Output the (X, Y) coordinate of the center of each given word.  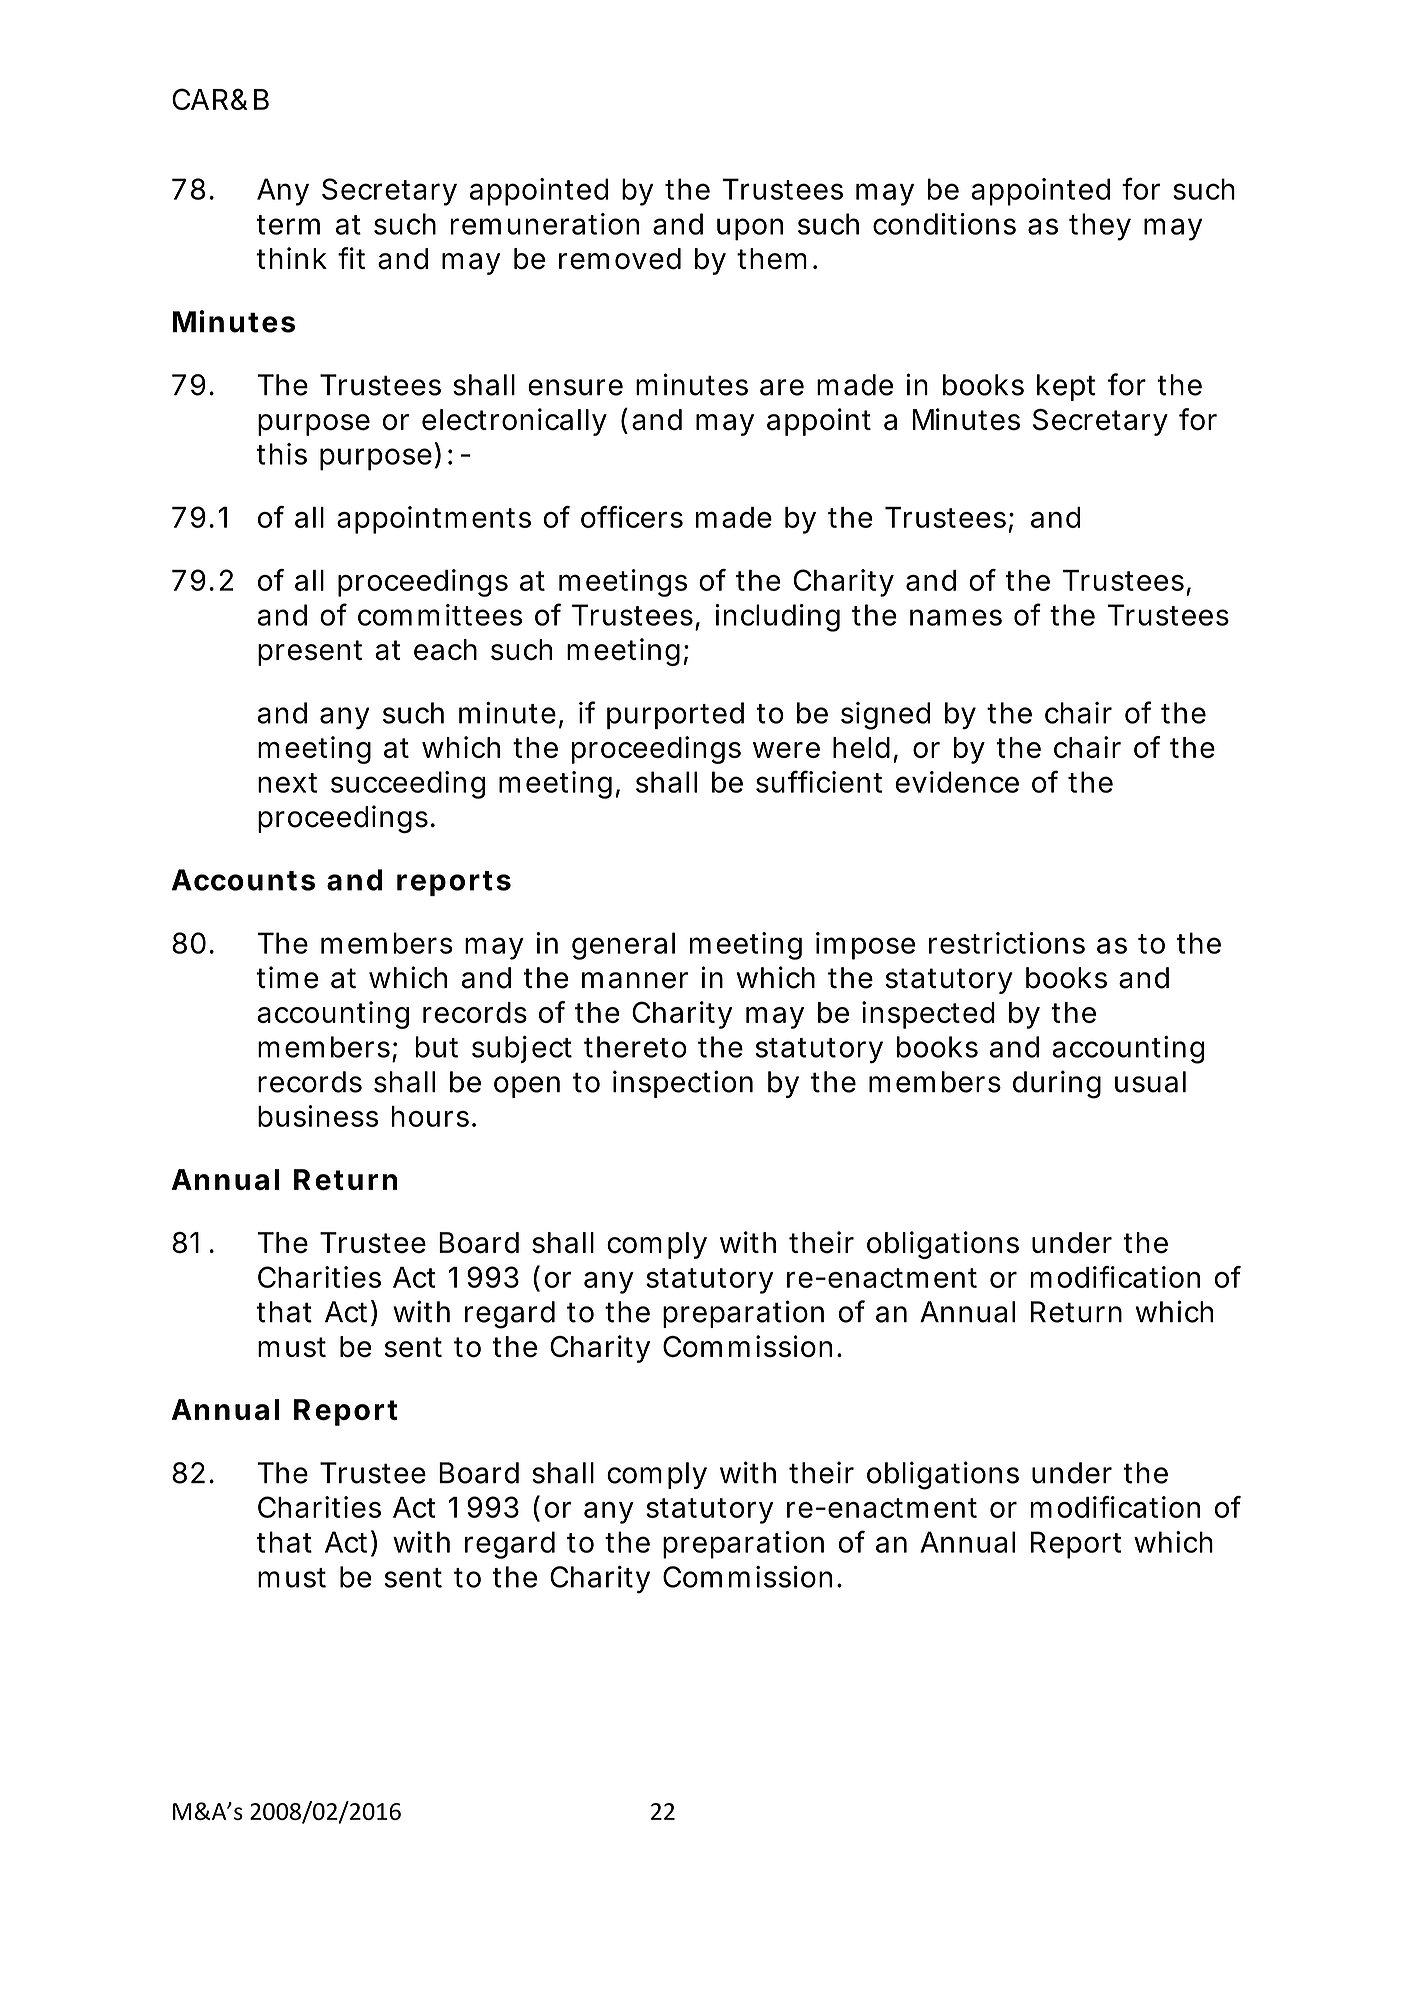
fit (351, 258)
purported (675, 715)
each (445, 650)
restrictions (1007, 943)
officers (632, 517)
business (318, 1116)
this (281, 454)
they (1100, 227)
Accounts (243, 880)
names (956, 617)
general (623, 946)
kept (1066, 387)
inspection (683, 1084)
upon (750, 229)
